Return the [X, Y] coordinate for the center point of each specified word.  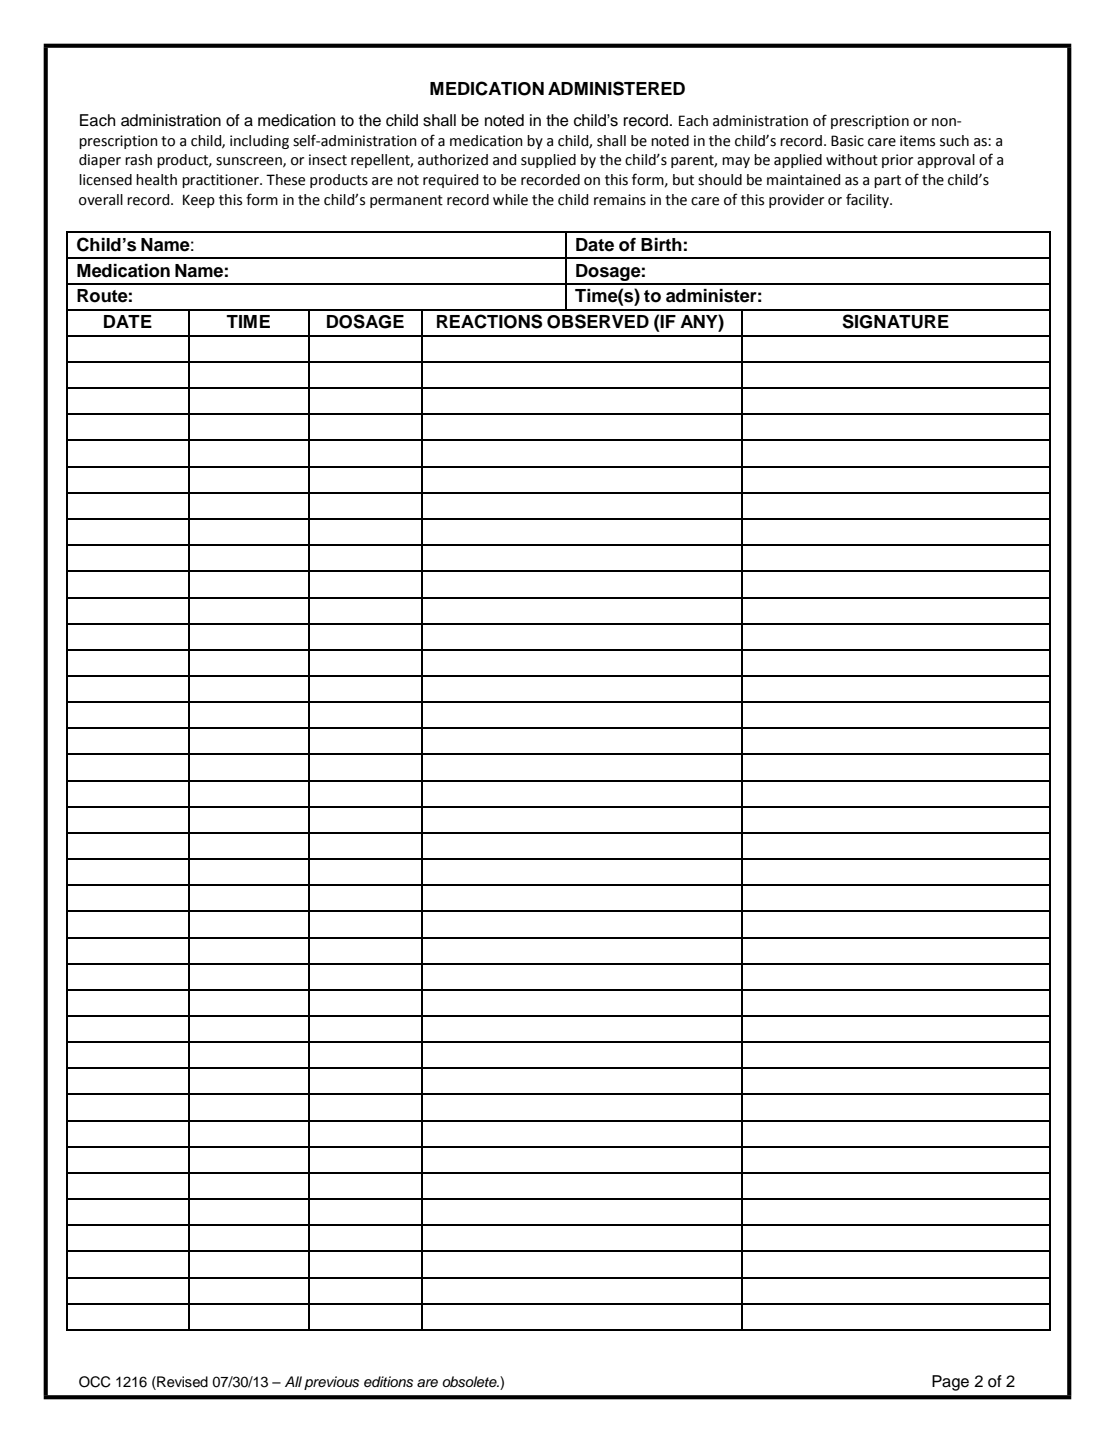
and [504, 160]
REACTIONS [489, 321]
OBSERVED [598, 321]
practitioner [222, 181]
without [852, 160]
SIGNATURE [895, 321]
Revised [181, 1382]
